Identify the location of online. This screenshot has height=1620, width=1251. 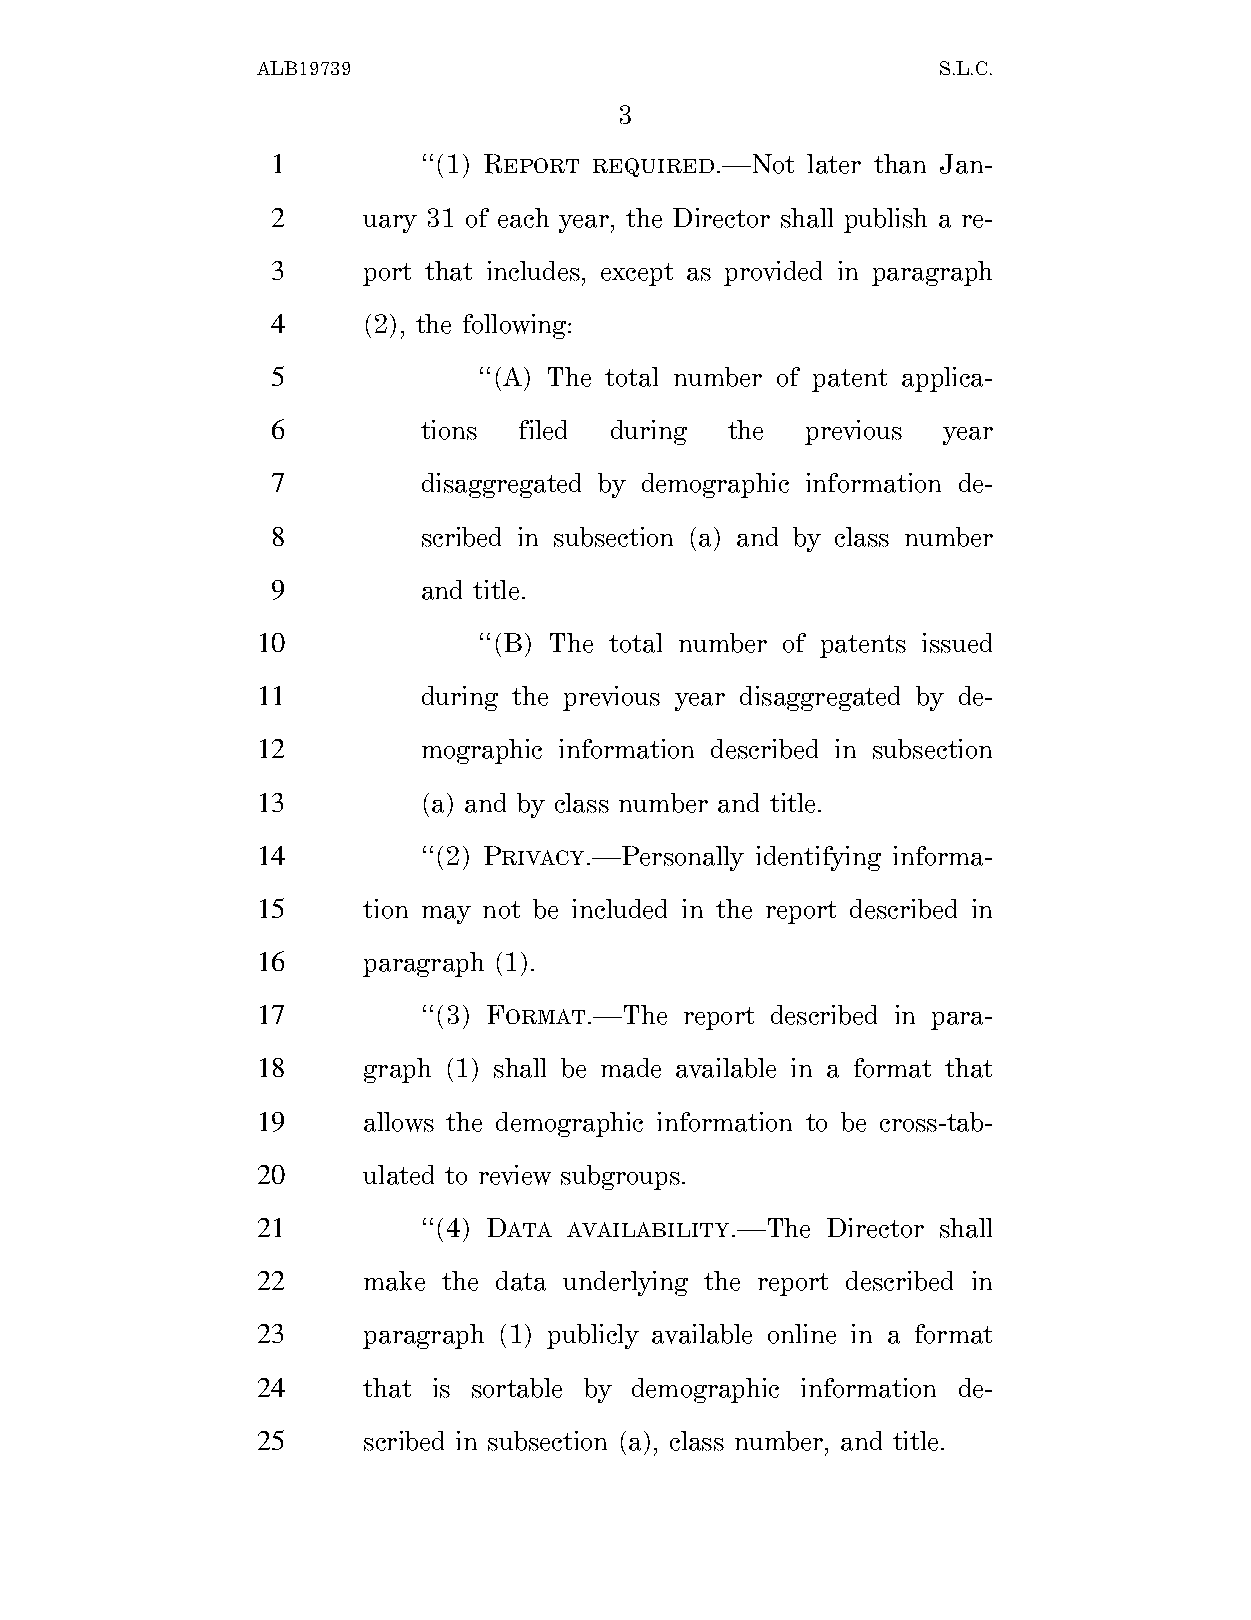
(802, 1334).
